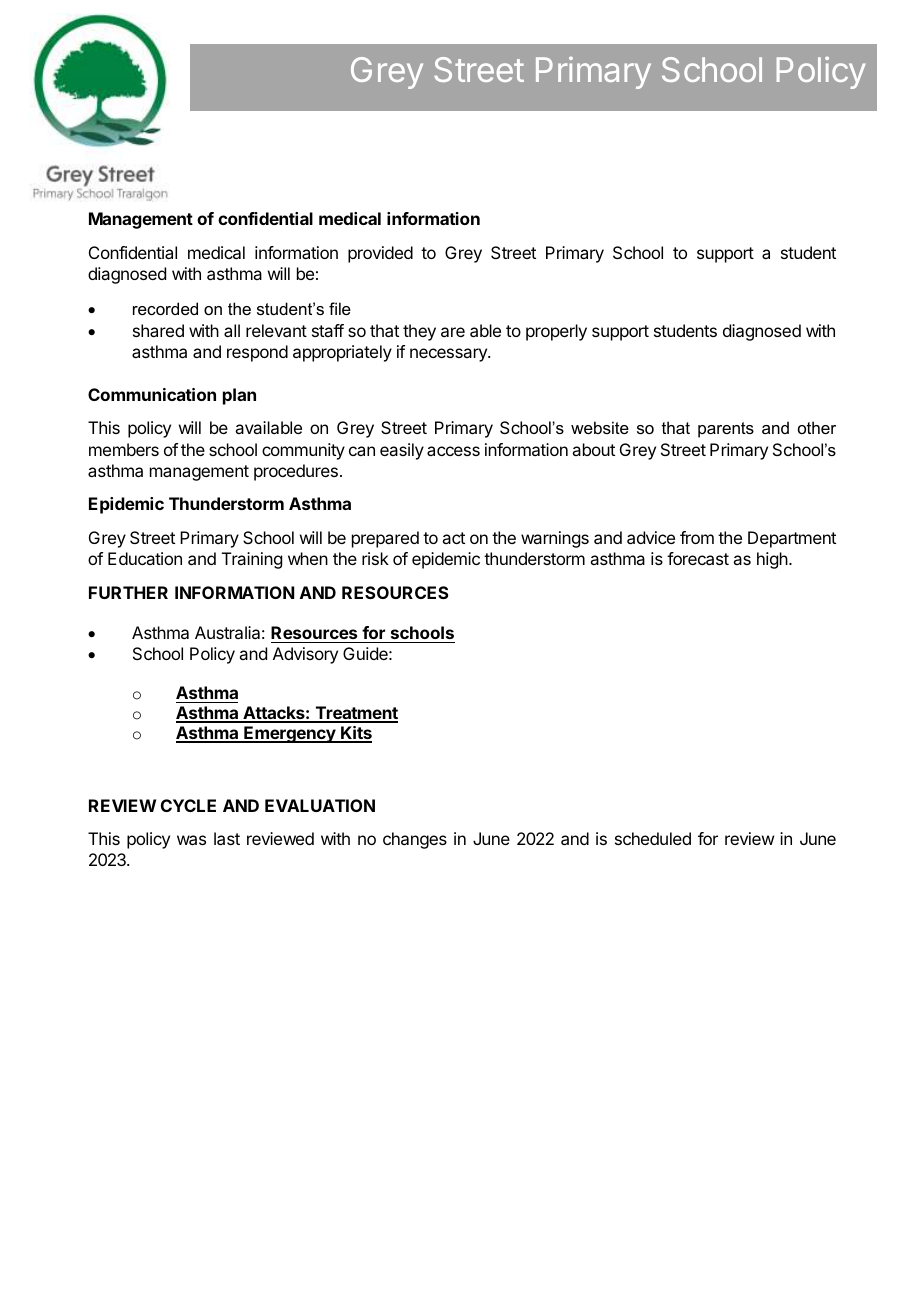 The height and width of the screenshot is (1308, 924). Describe the element at coordinates (165, 308) in the screenshot. I see `recorded` at that location.
